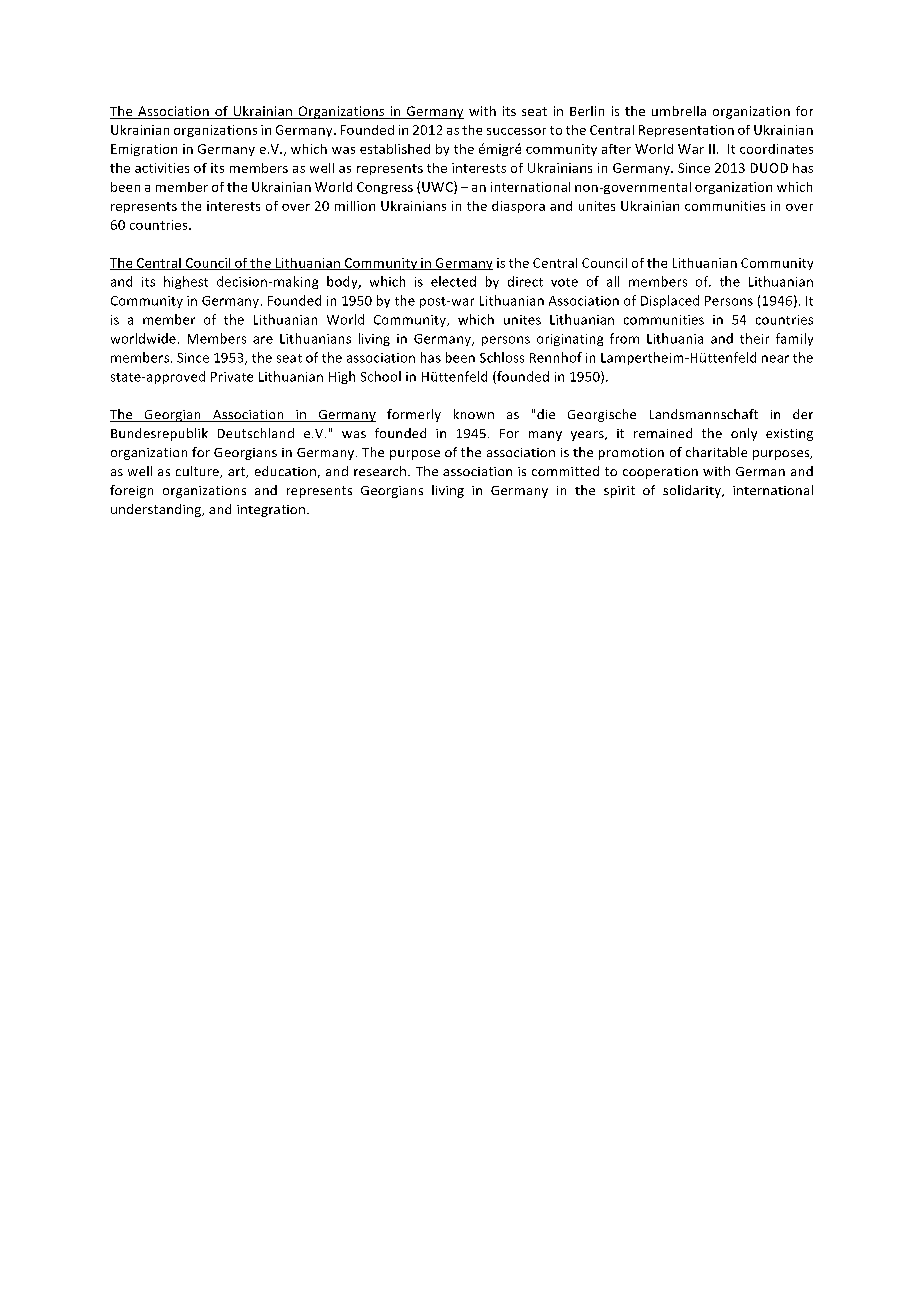 Image resolution: width=924 pixels, height=1308 pixels. Describe the element at coordinates (670, 301) in the screenshot. I see `Displaced` at that location.
